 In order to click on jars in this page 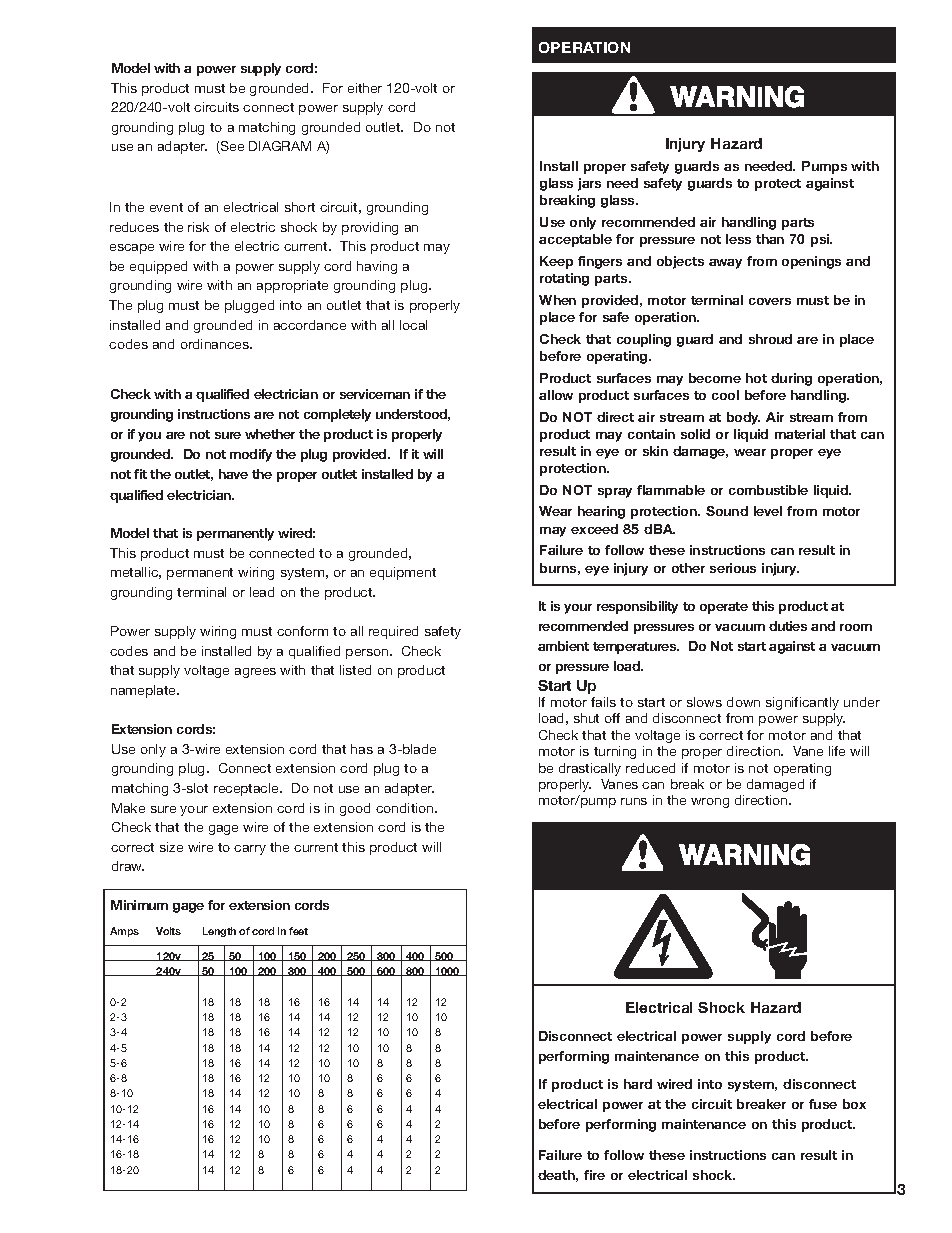, I will do `click(589, 184)`.
